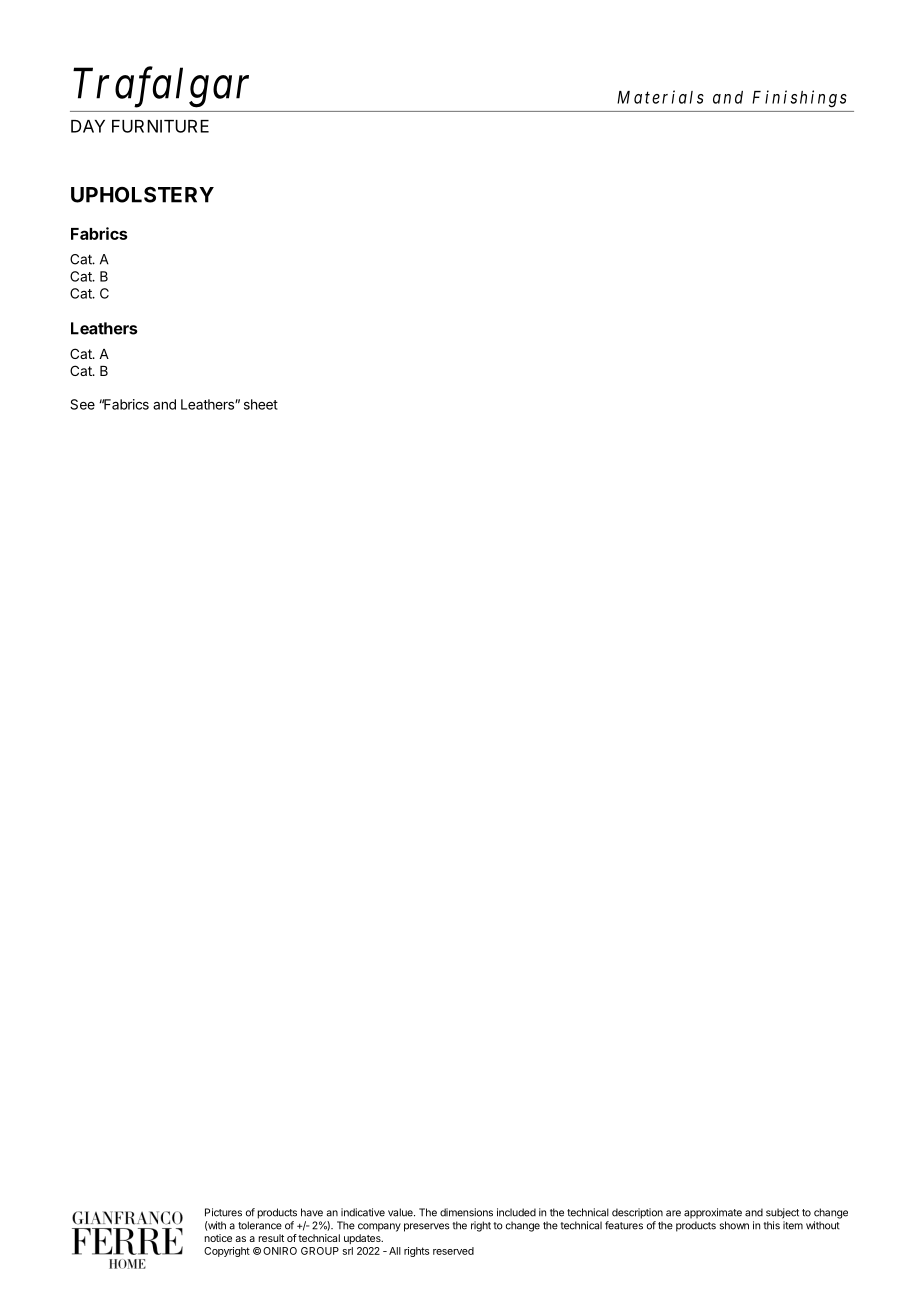 This screenshot has height=1308, width=924. What do you see at coordinates (261, 404) in the screenshot?
I see `sheet` at bounding box center [261, 404].
